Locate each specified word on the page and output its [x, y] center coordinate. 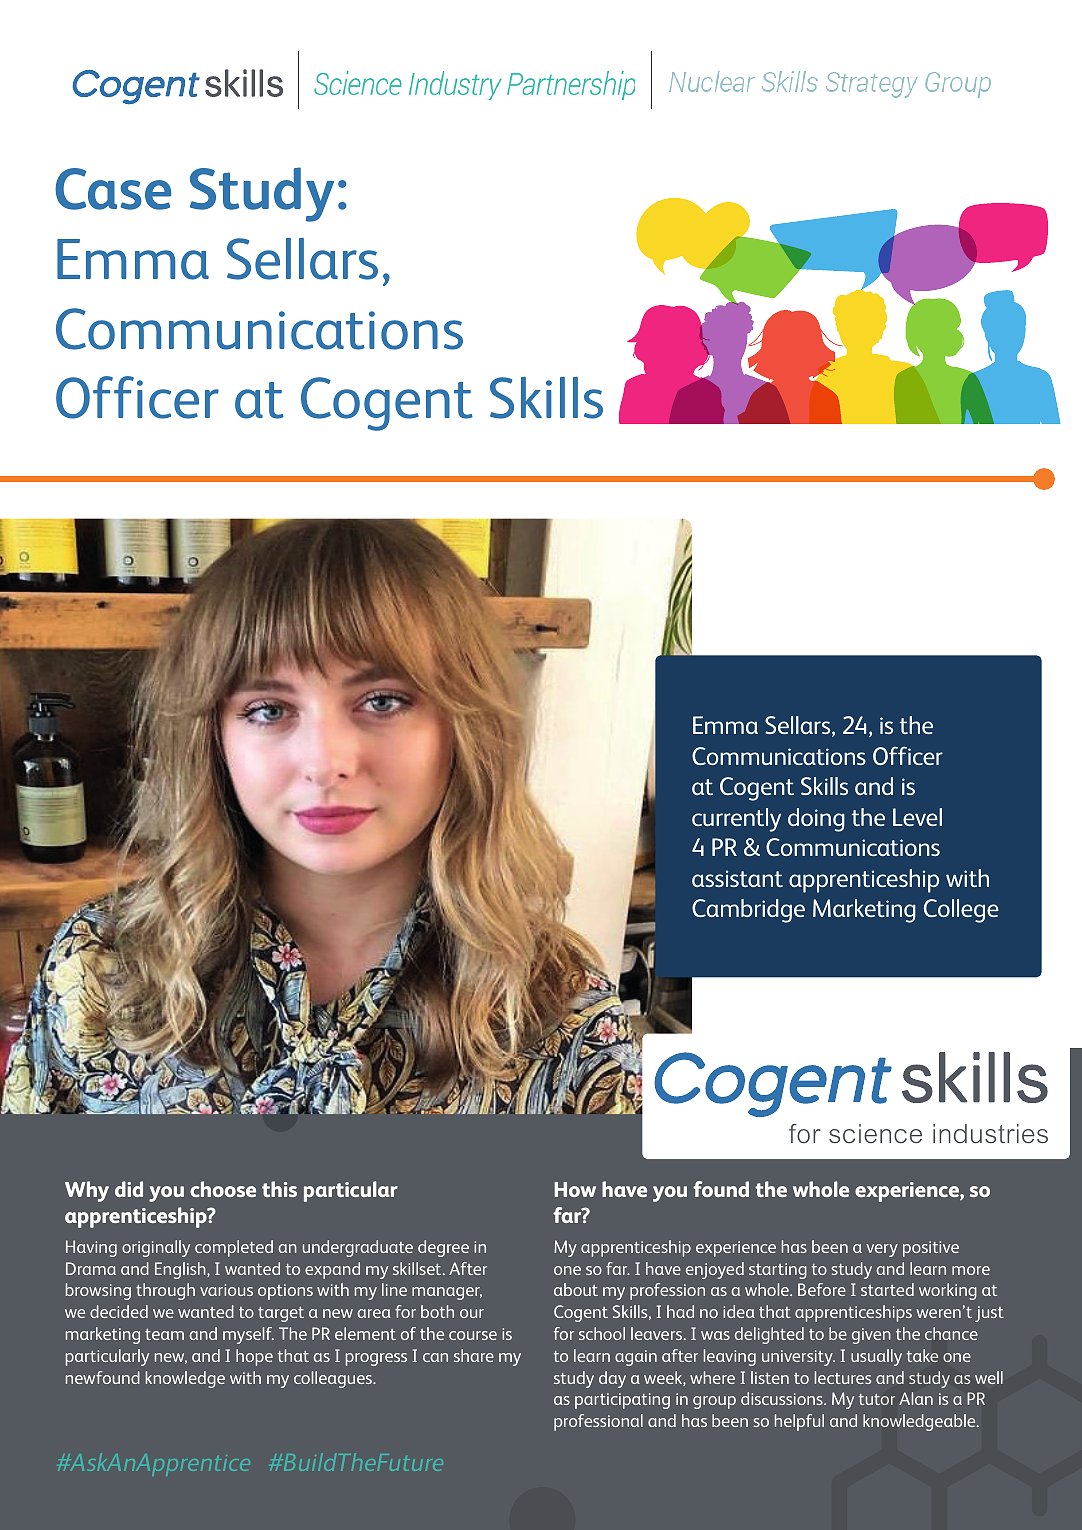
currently [736, 820]
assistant [737, 878]
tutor [877, 1399]
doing [816, 820]
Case [113, 189]
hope [254, 1357]
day [612, 1379]
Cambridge [748, 911]
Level [917, 817]
